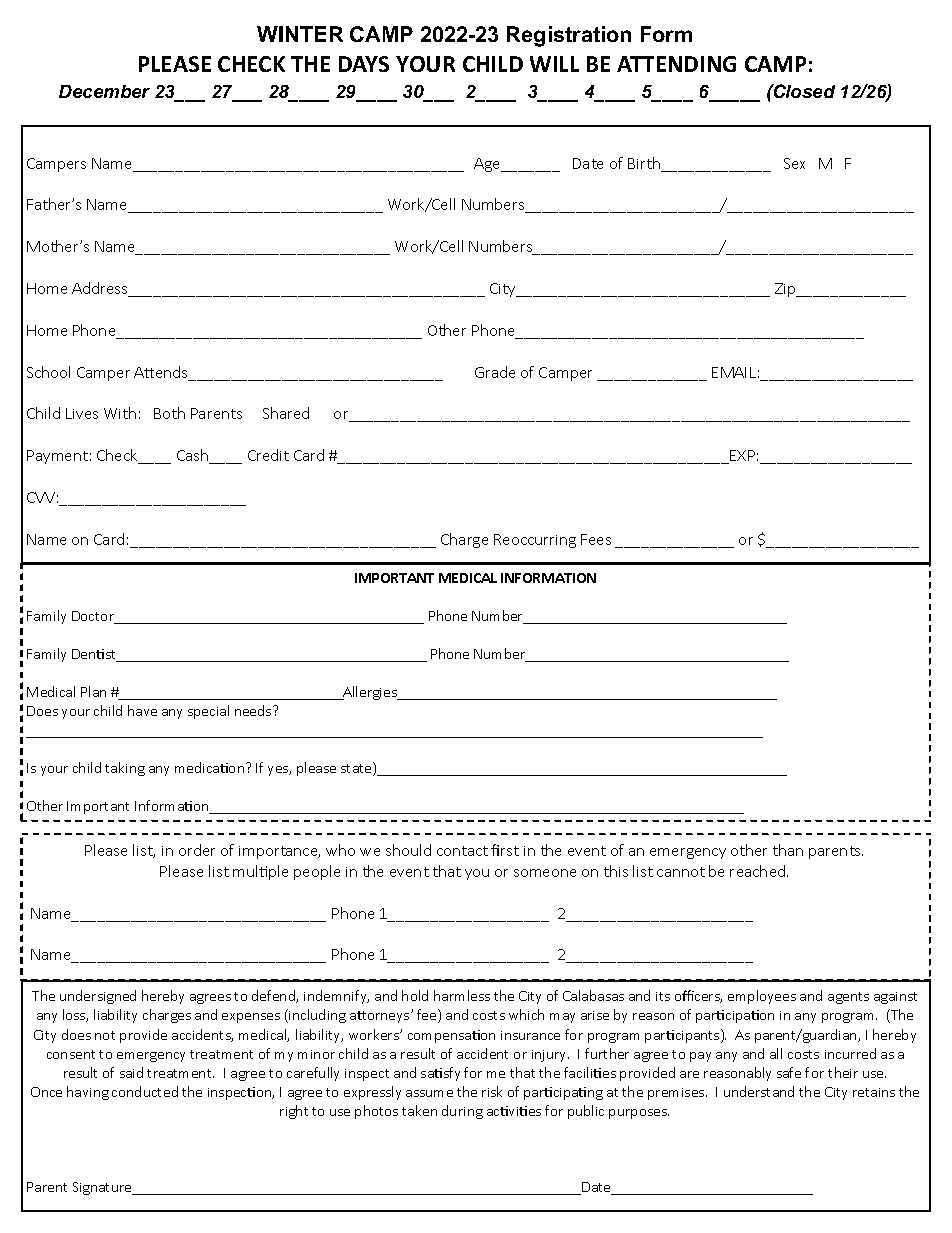 Image resolution: width=952 pixels, height=1233 pixels. Describe the element at coordinates (125, 769) in the screenshot. I see `taking` at that location.
